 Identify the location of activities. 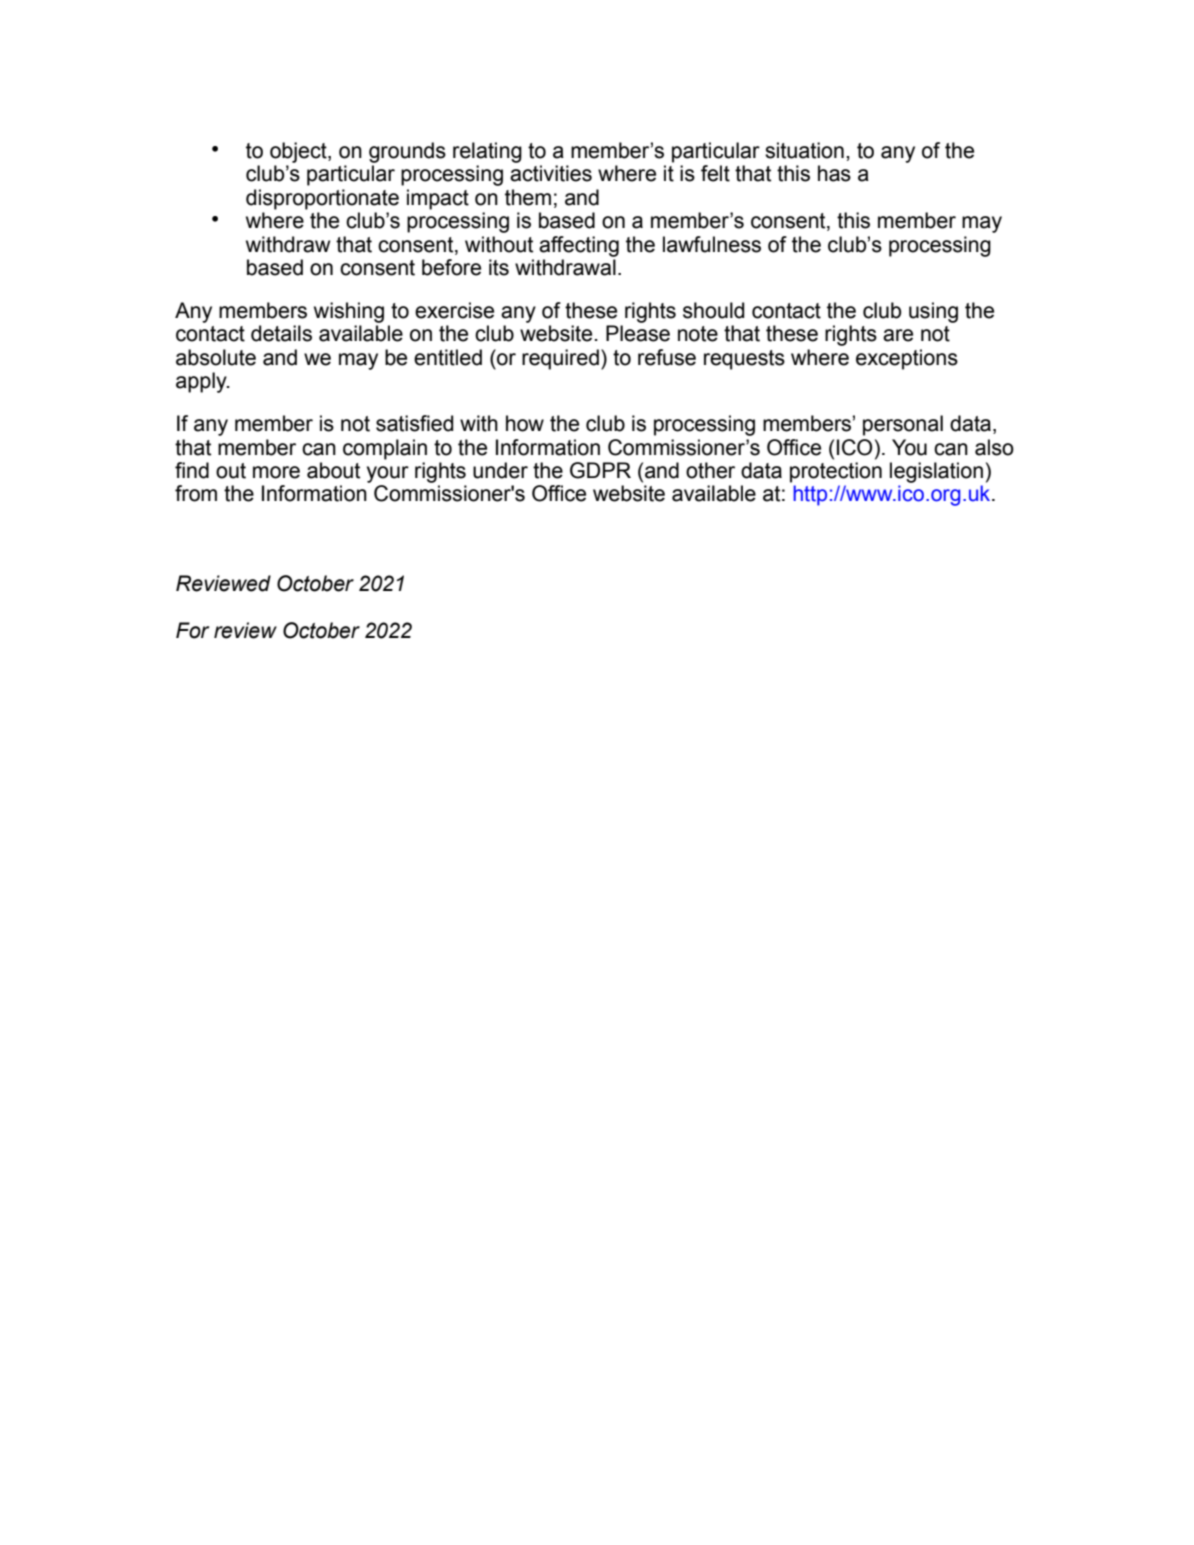
(551, 173).
